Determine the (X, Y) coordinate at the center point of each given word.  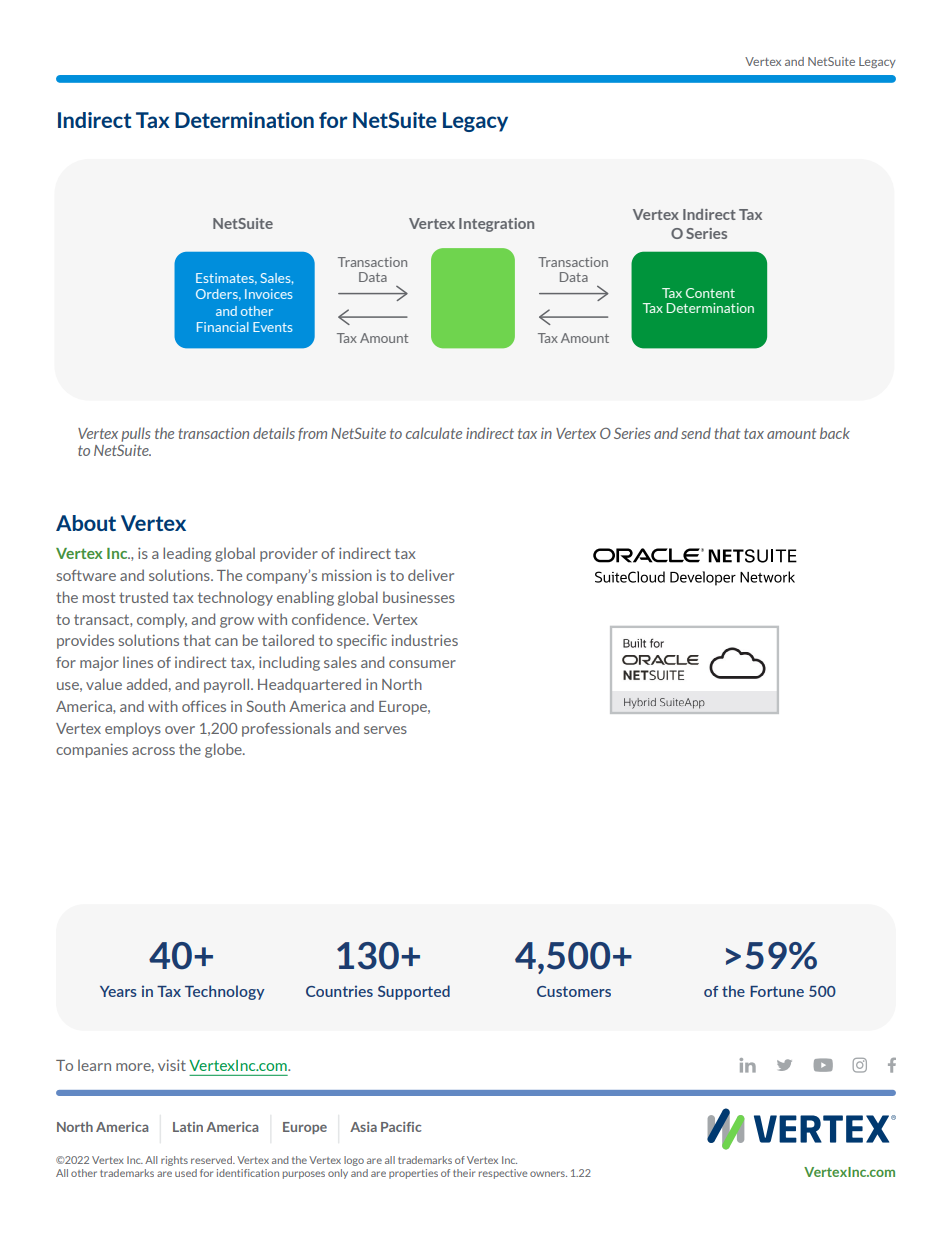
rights (174, 1161)
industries (425, 640)
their (464, 1173)
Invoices (268, 294)
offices (204, 706)
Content (710, 293)
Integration (496, 225)
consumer (422, 664)
